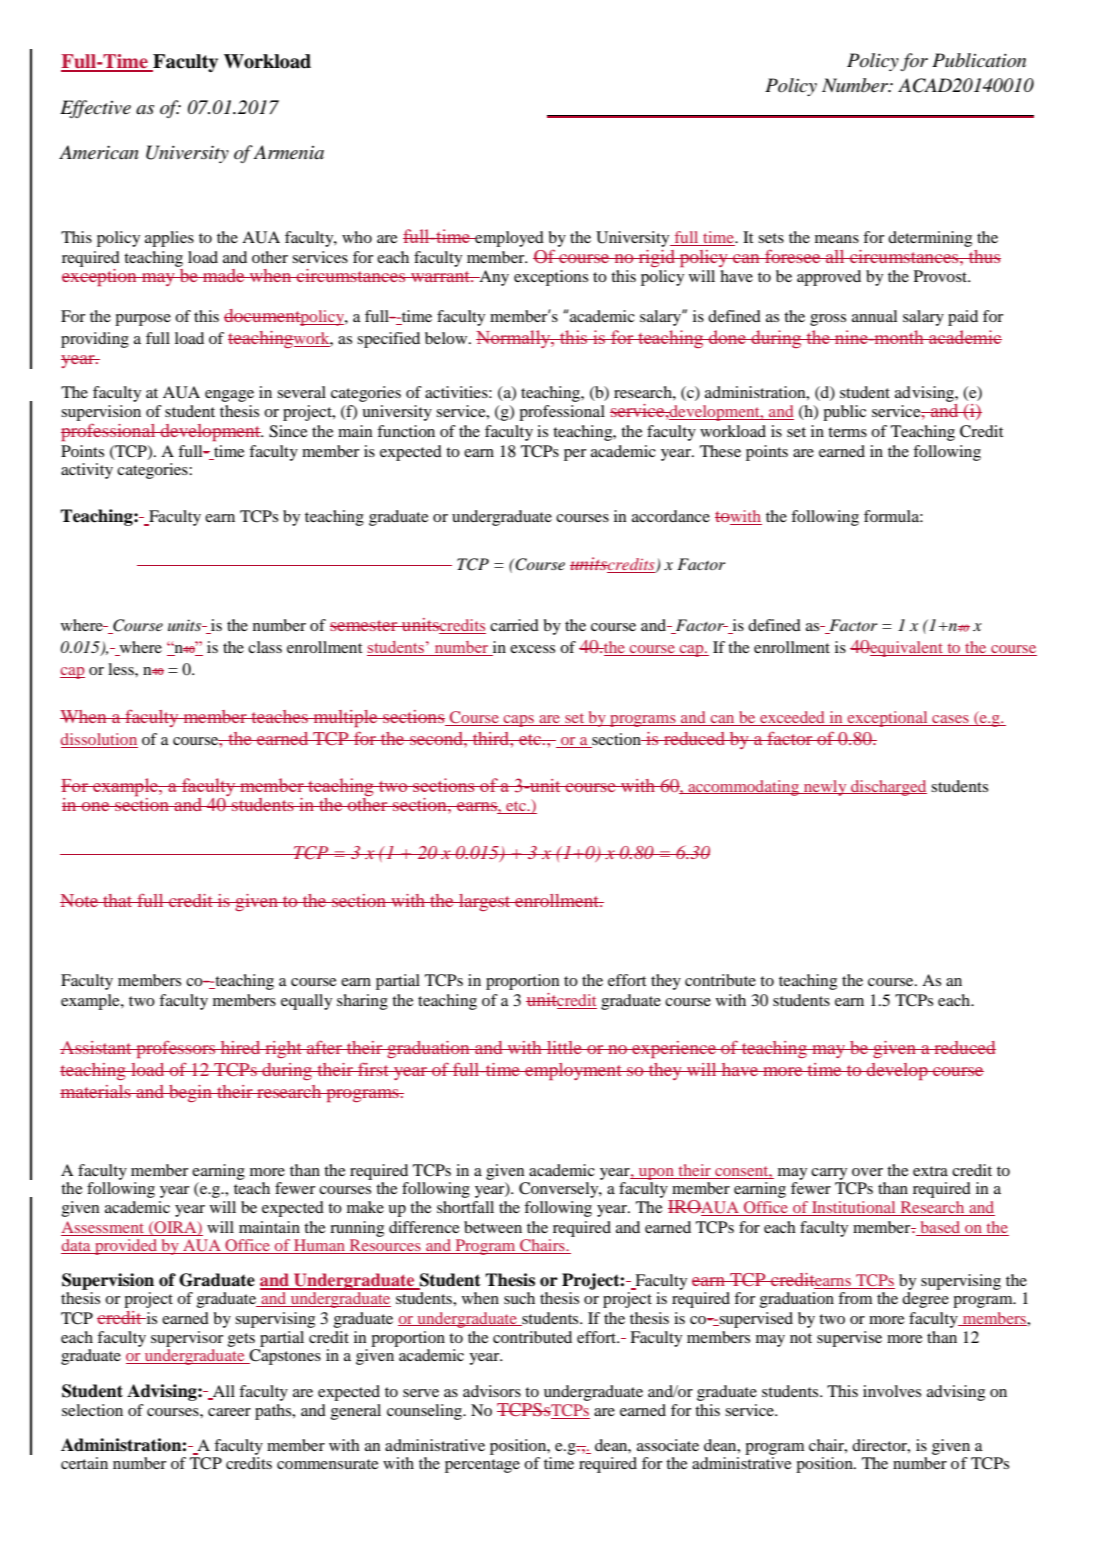 The image size is (1096, 1552). I want to click on little, so click(564, 1047).
